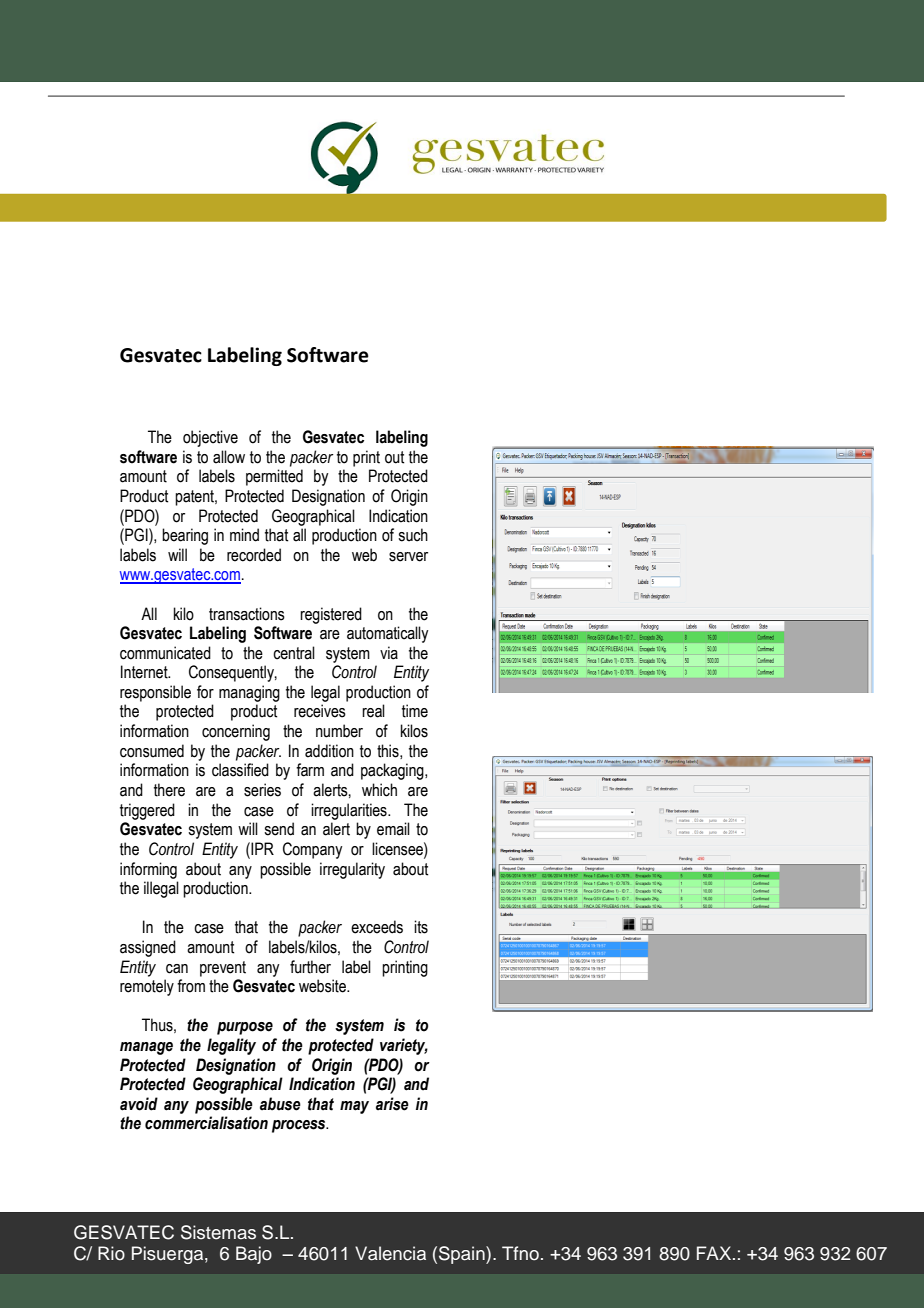 The height and width of the screenshot is (1308, 924). Describe the element at coordinates (146, 1048) in the screenshot. I see `manage` at that location.
